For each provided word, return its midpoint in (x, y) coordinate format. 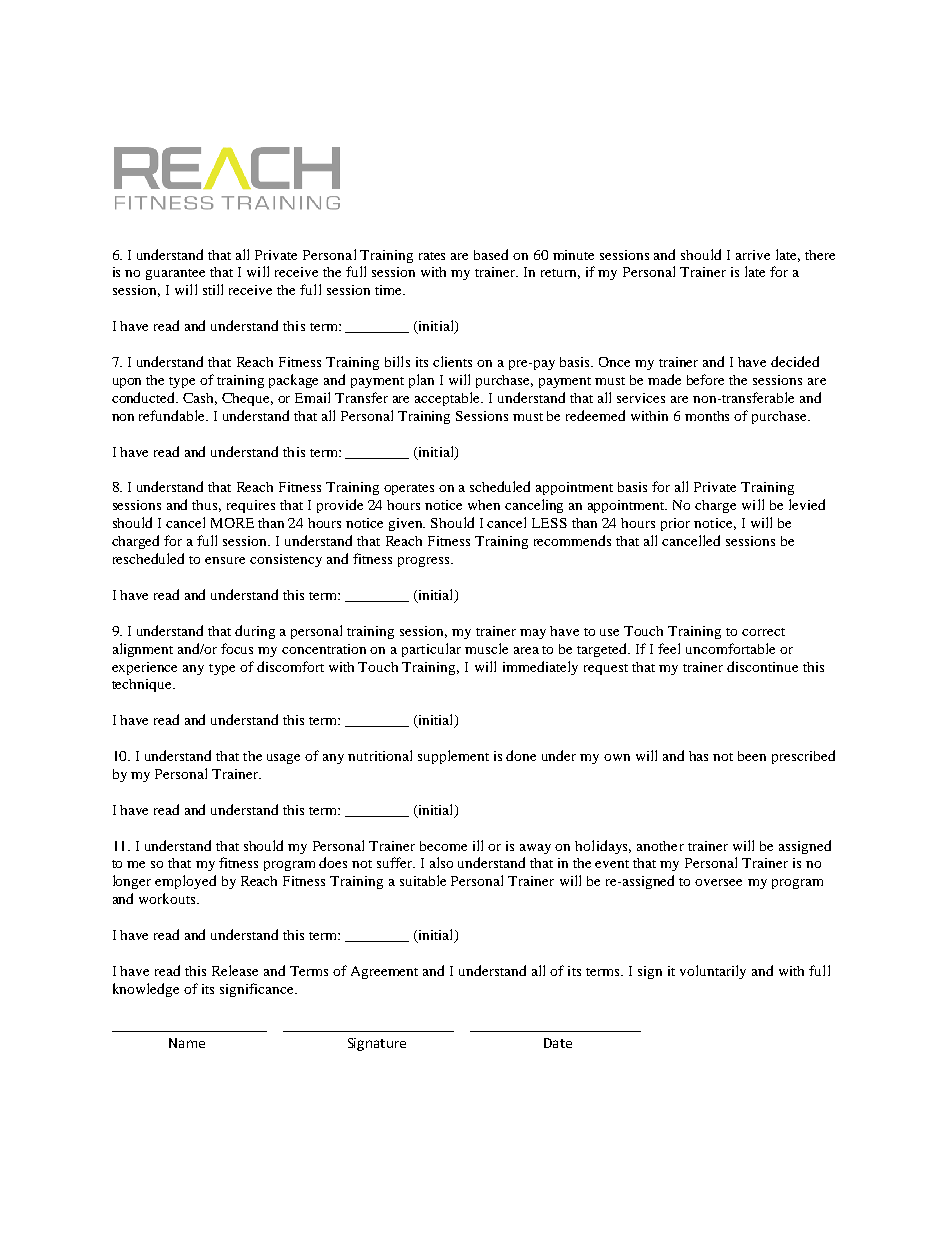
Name (187, 1043)
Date (558, 1043)
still (213, 289)
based (491, 254)
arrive (753, 255)
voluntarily (713, 972)
